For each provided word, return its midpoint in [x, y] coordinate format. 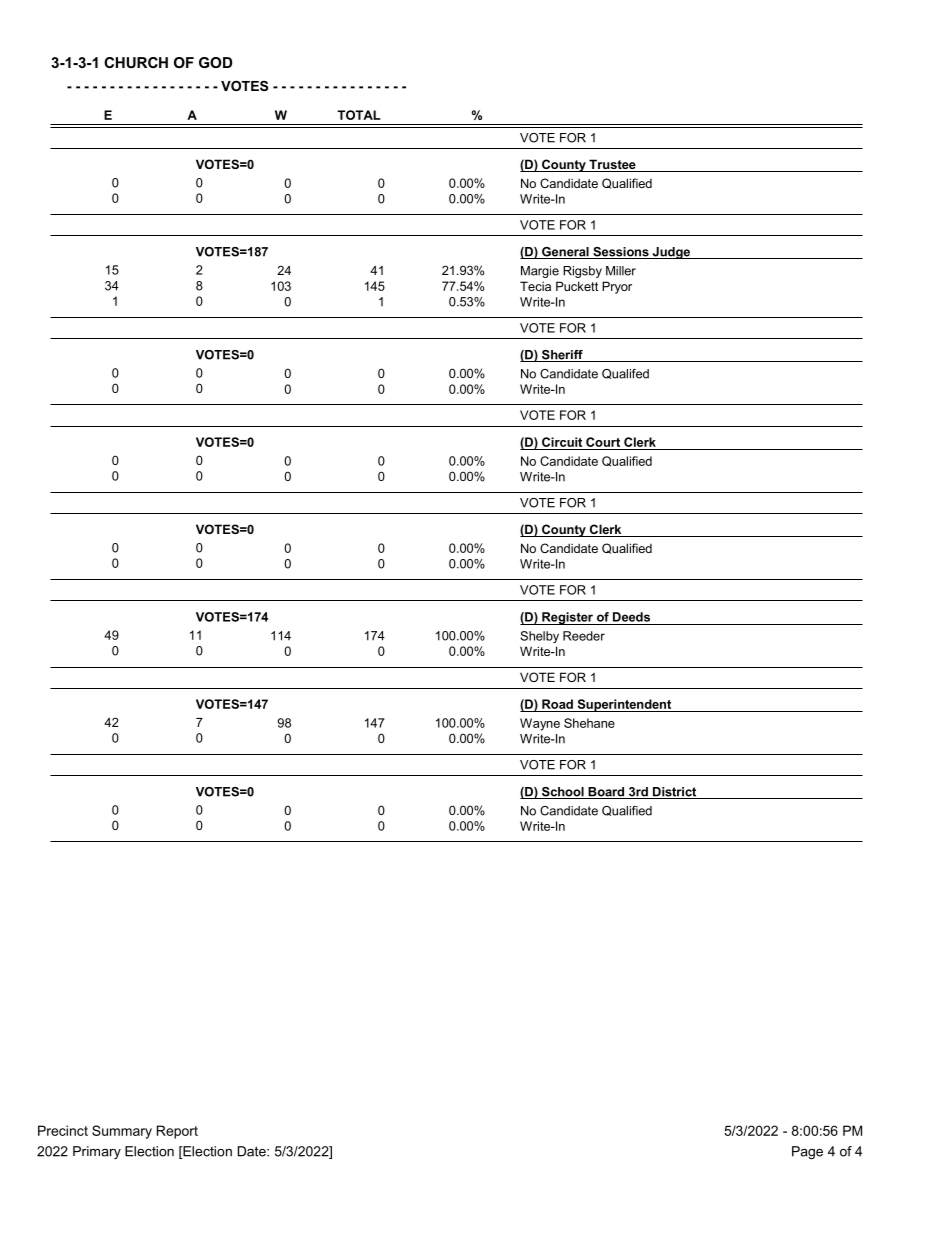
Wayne [540, 724]
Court [603, 442]
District [675, 793]
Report [177, 1132]
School [563, 793]
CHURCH [136, 62]
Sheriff [562, 356]
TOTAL [359, 115]
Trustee [612, 165]
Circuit [562, 442]
